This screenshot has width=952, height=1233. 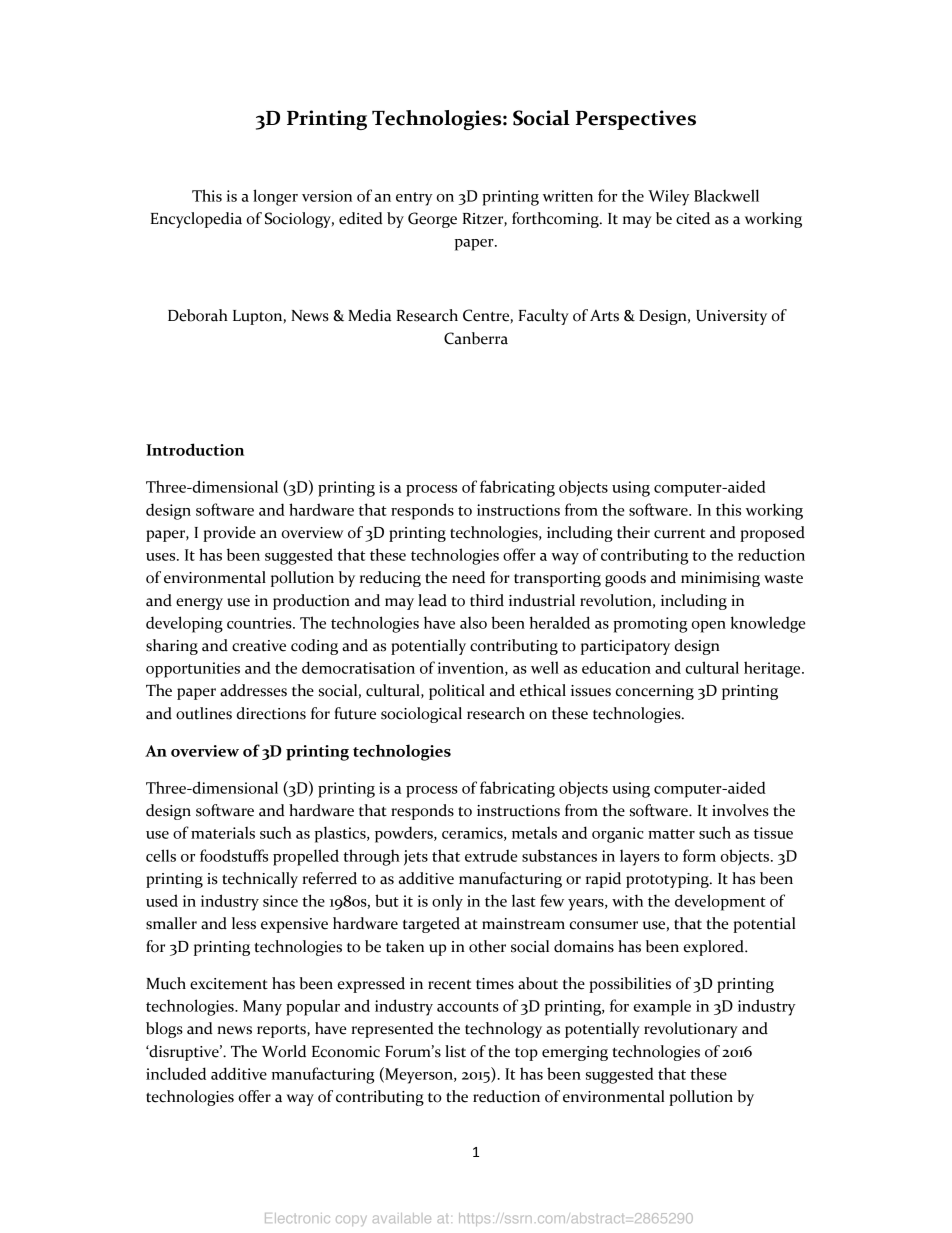 What do you see at coordinates (472, 669) in the screenshot?
I see `invention` at bounding box center [472, 669].
